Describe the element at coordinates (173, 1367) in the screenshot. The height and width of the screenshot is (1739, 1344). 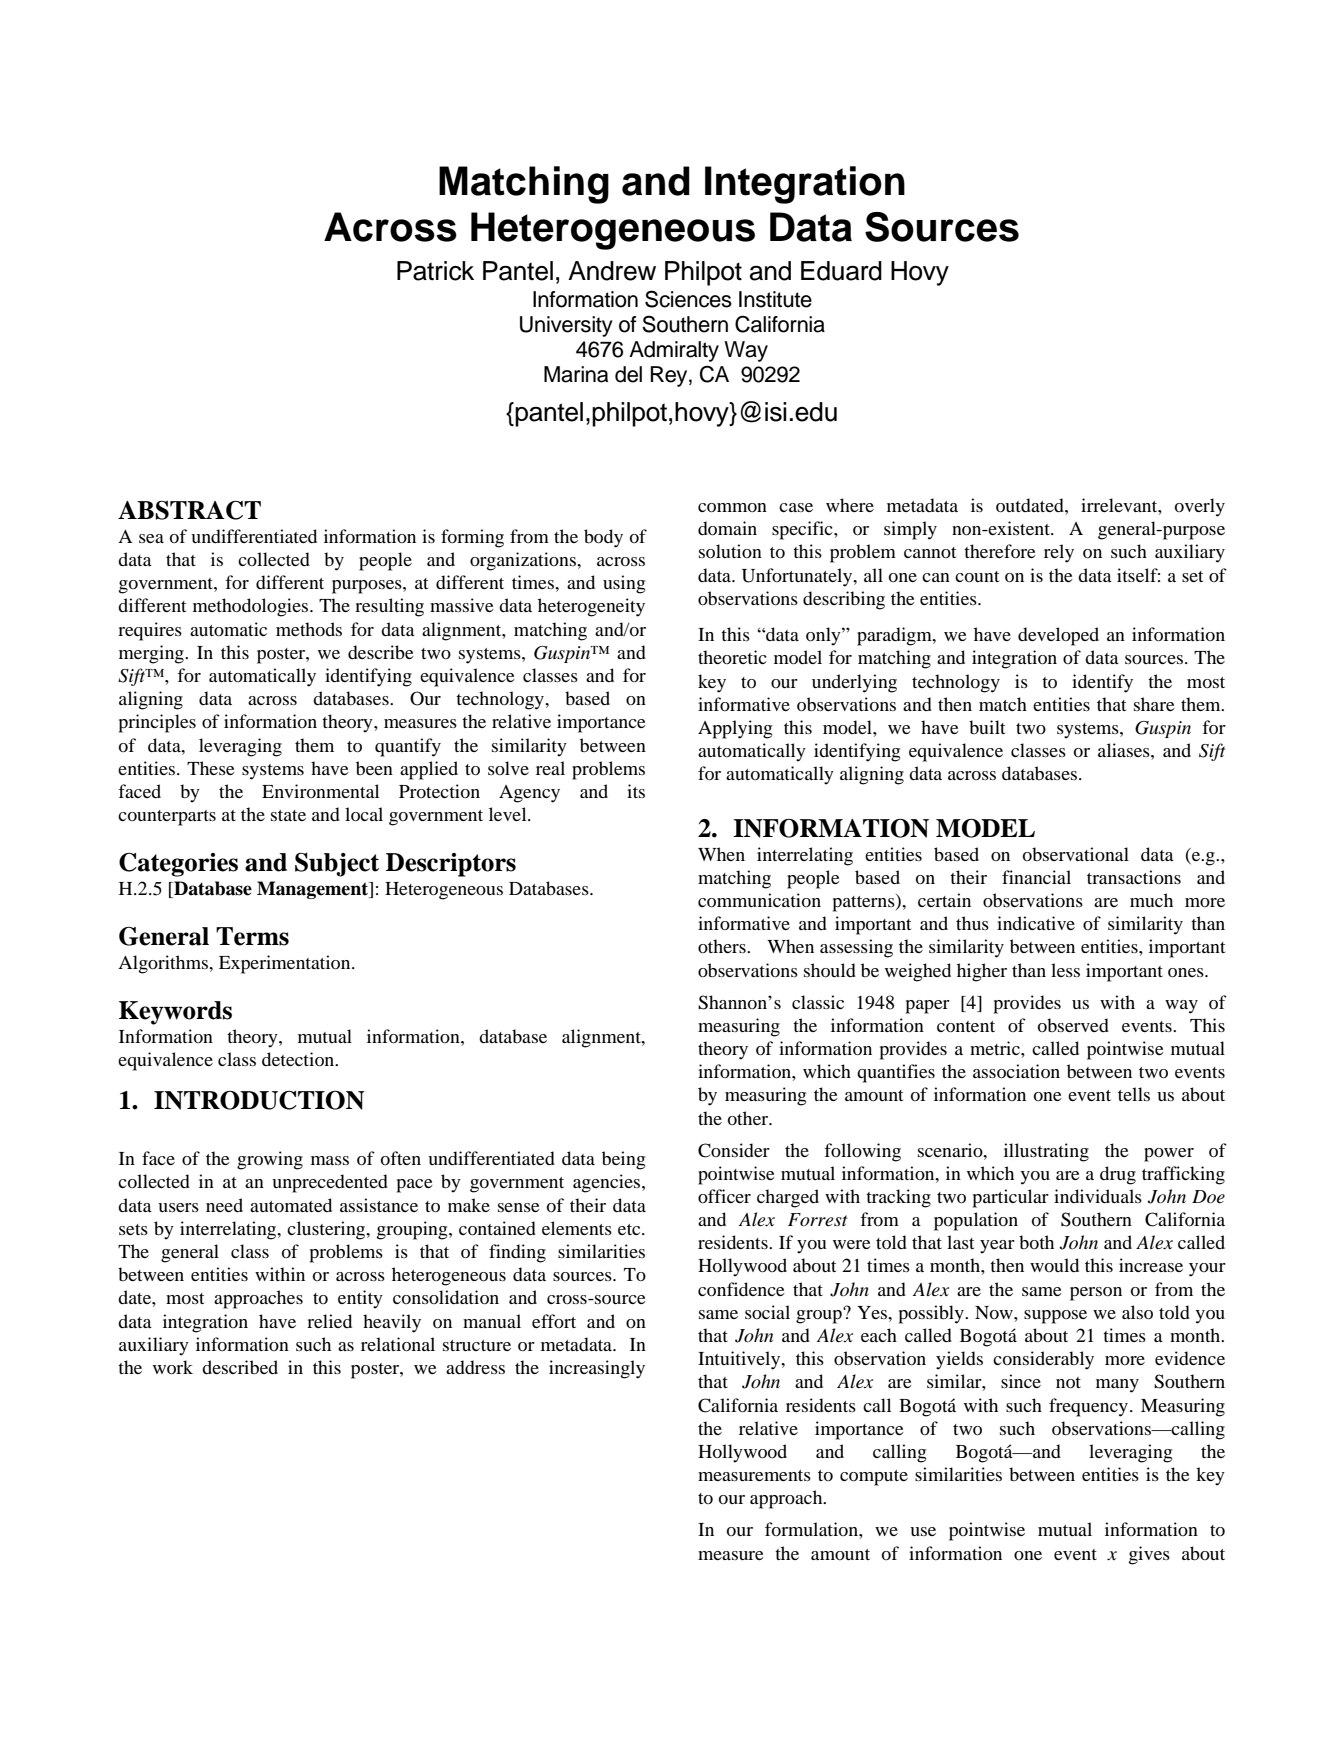
I see `work` at that location.
